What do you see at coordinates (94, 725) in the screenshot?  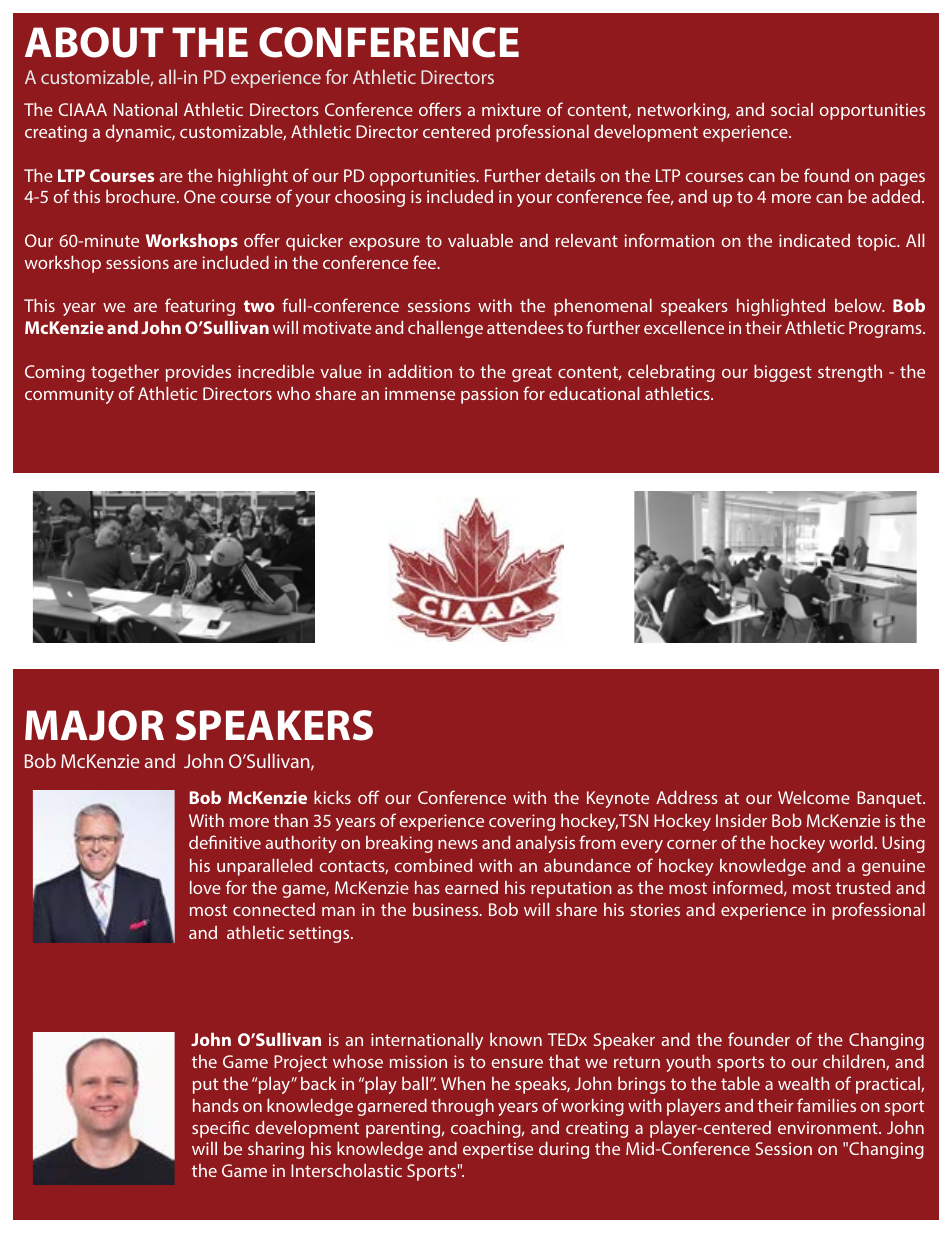 I see `MAJOR` at bounding box center [94, 725].
